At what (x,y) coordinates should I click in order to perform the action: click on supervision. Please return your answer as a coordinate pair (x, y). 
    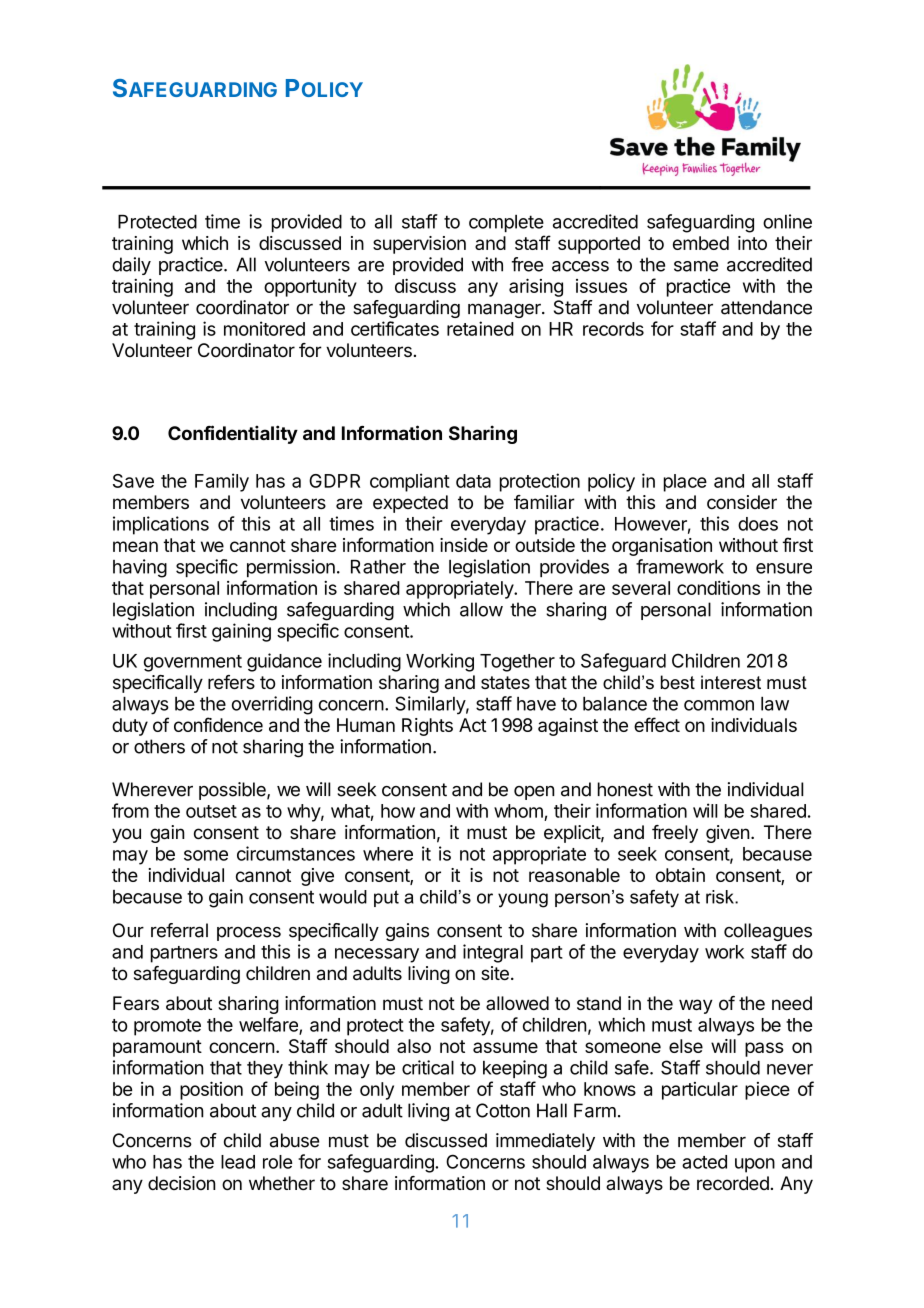
    Looking at the image, I should click on (419, 245).
